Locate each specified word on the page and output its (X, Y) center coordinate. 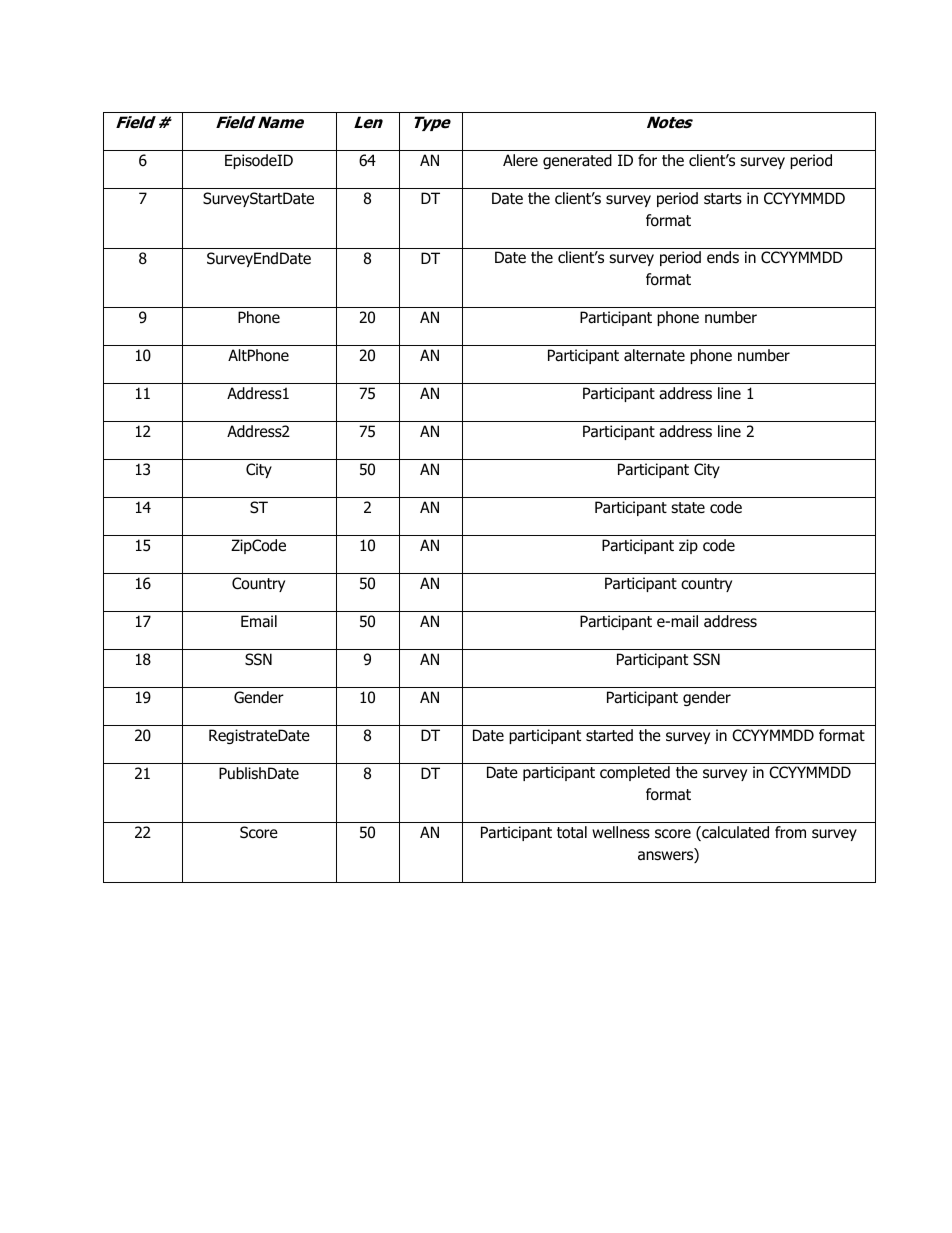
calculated (734, 833)
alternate (654, 355)
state (688, 508)
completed (635, 773)
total (572, 832)
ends (723, 257)
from (790, 832)
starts (723, 198)
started (609, 735)
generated (577, 161)
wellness (621, 832)
